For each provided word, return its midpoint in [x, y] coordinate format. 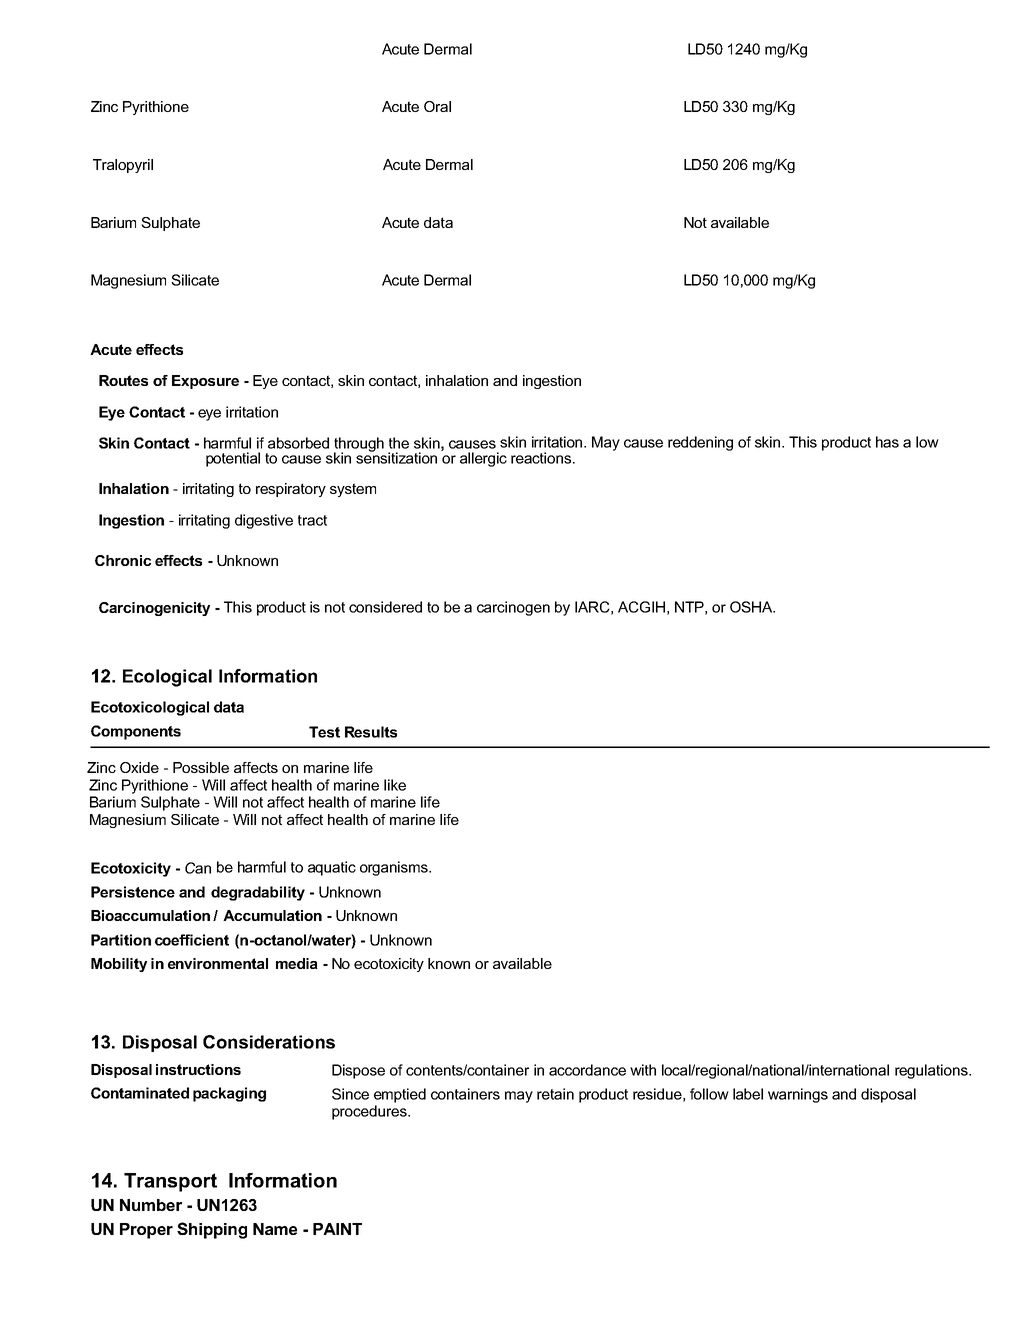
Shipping [212, 1230]
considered [385, 607]
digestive [264, 521]
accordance [587, 1070]
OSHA [752, 607]
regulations [932, 1071]
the [399, 443]
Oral [437, 106]
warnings [798, 1095]
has [887, 442]
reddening [700, 443]
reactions [542, 458]
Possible [201, 767]
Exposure [205, 382]
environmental [218, 963]
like [395, 785]
